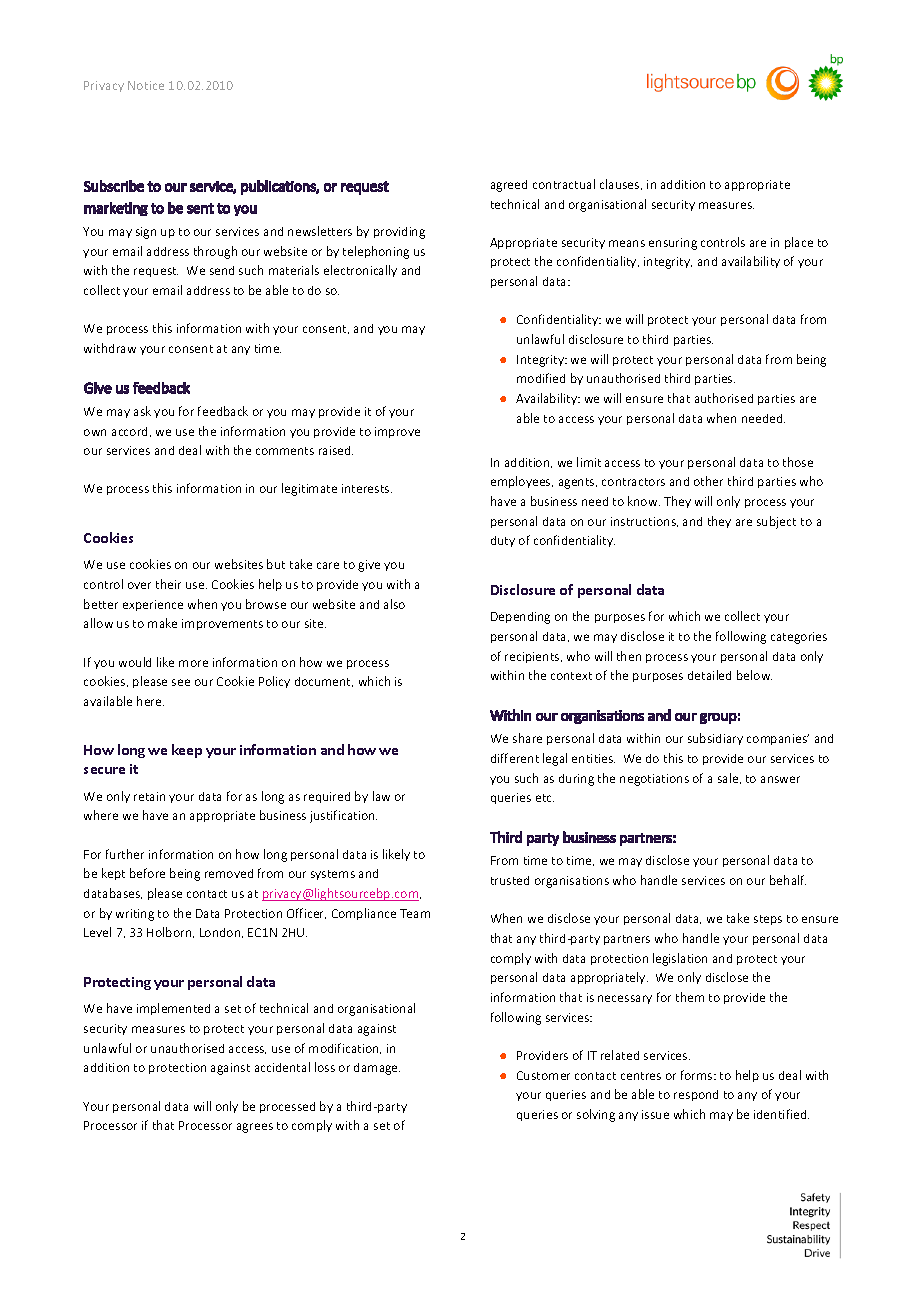 This page has width=924, height=1307. I want to click on employees, so click(522, 482).
